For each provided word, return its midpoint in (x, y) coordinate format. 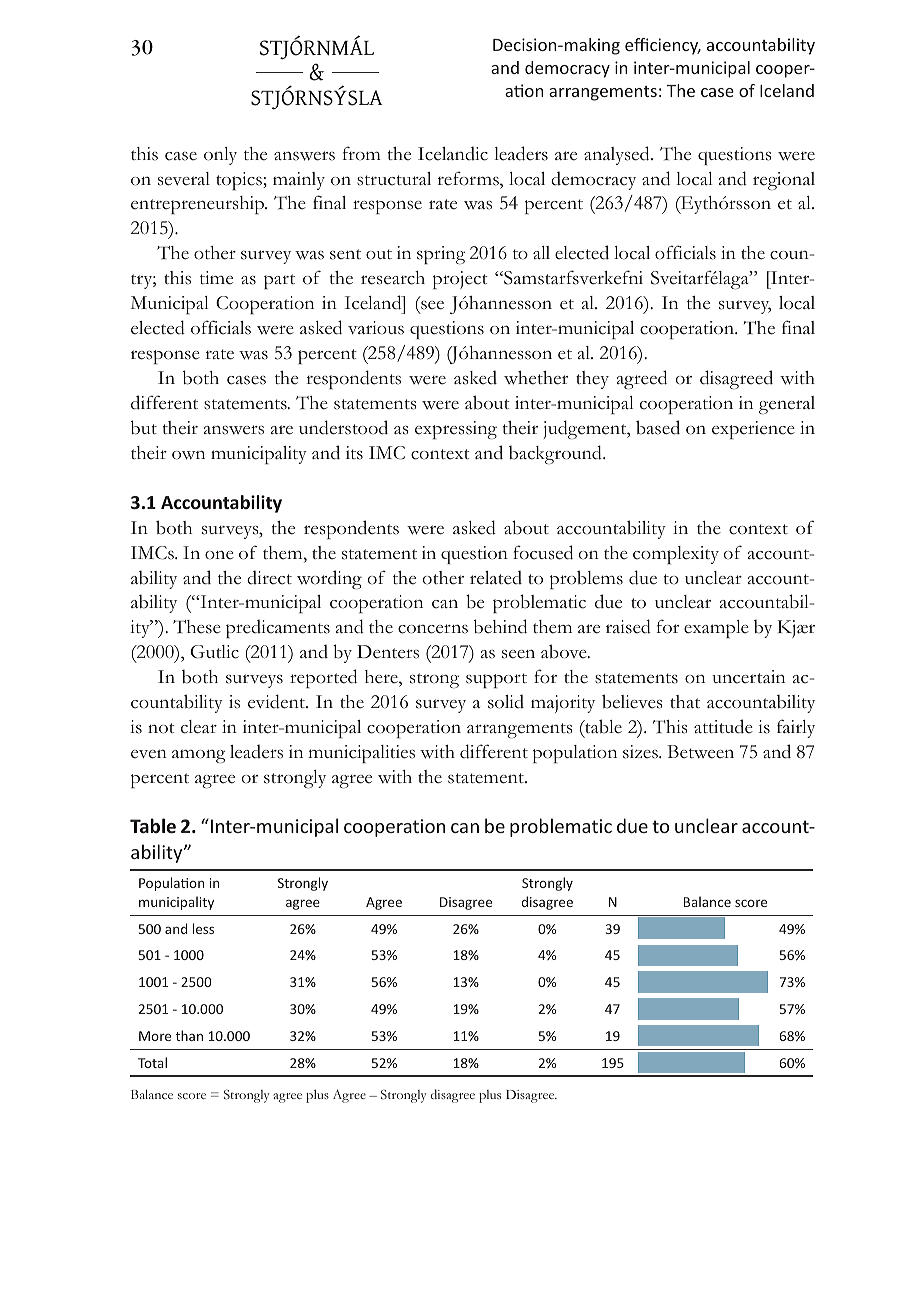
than (189, 1035)
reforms (469, 178)
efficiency (663, 46)
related (496, 577)
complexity (676, 555)
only (220, 156)
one (219, 555)
